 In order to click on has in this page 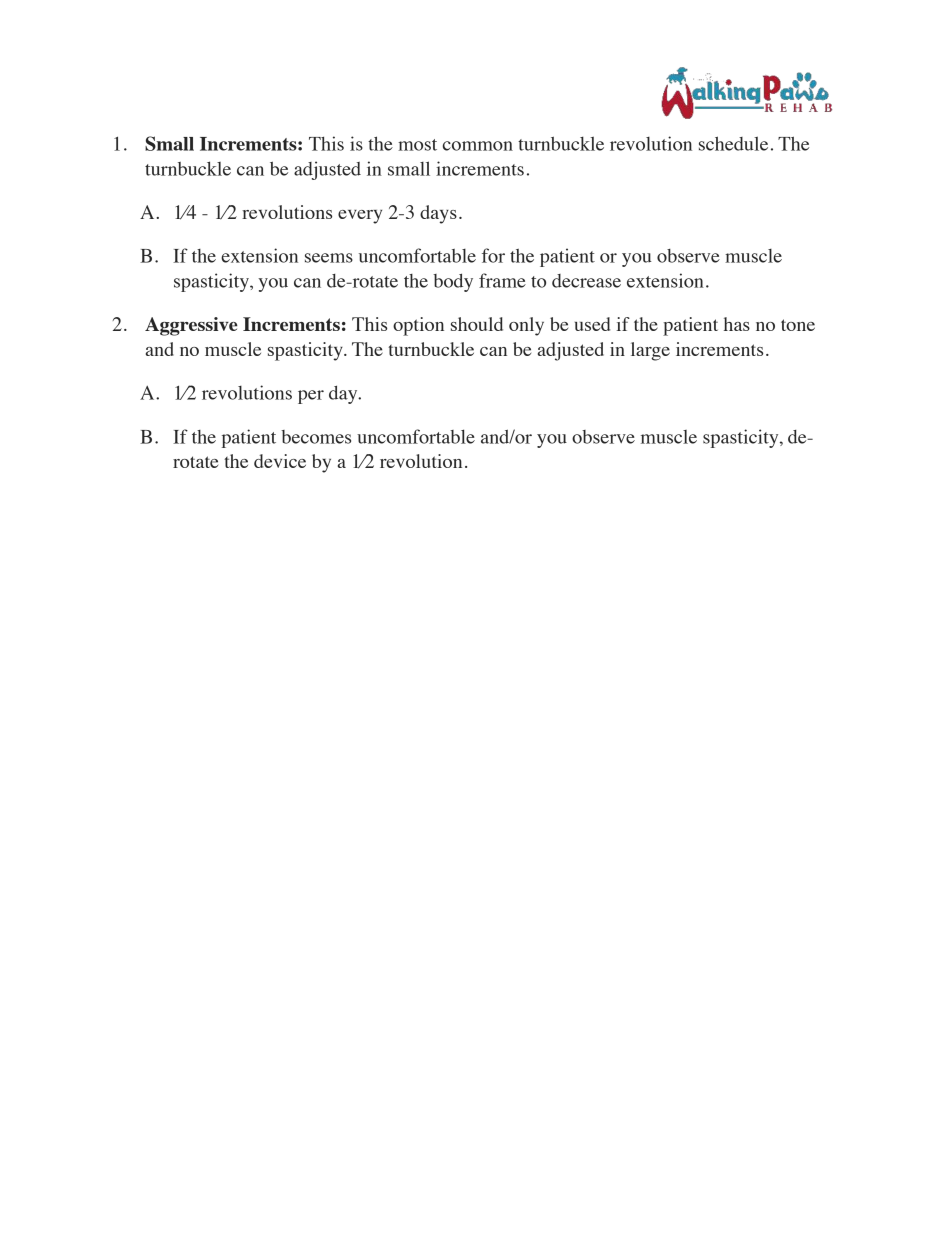, I will do `click(737, 324)`.
